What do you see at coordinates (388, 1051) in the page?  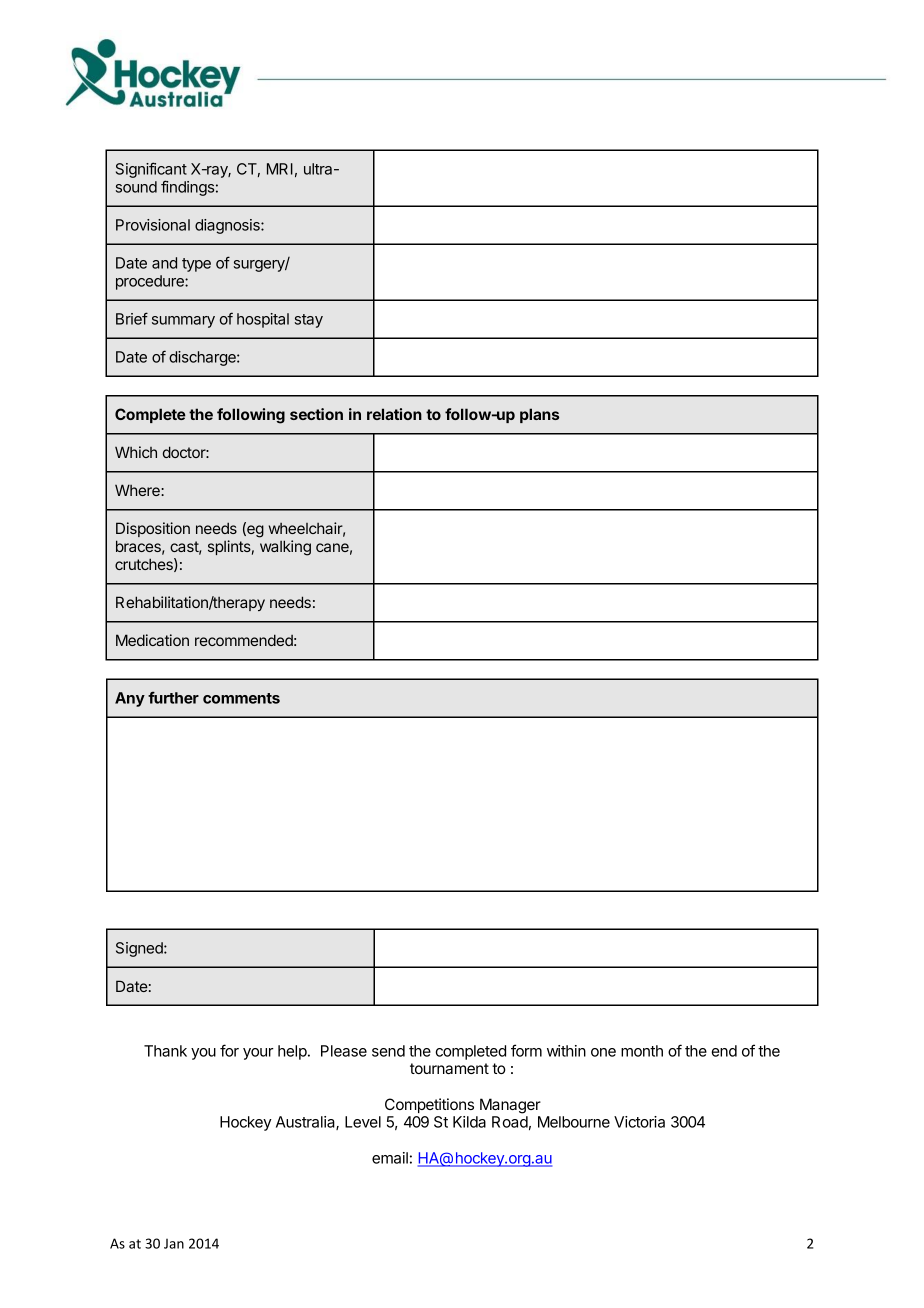 I see `send` at bounding box center [388, 1051].
